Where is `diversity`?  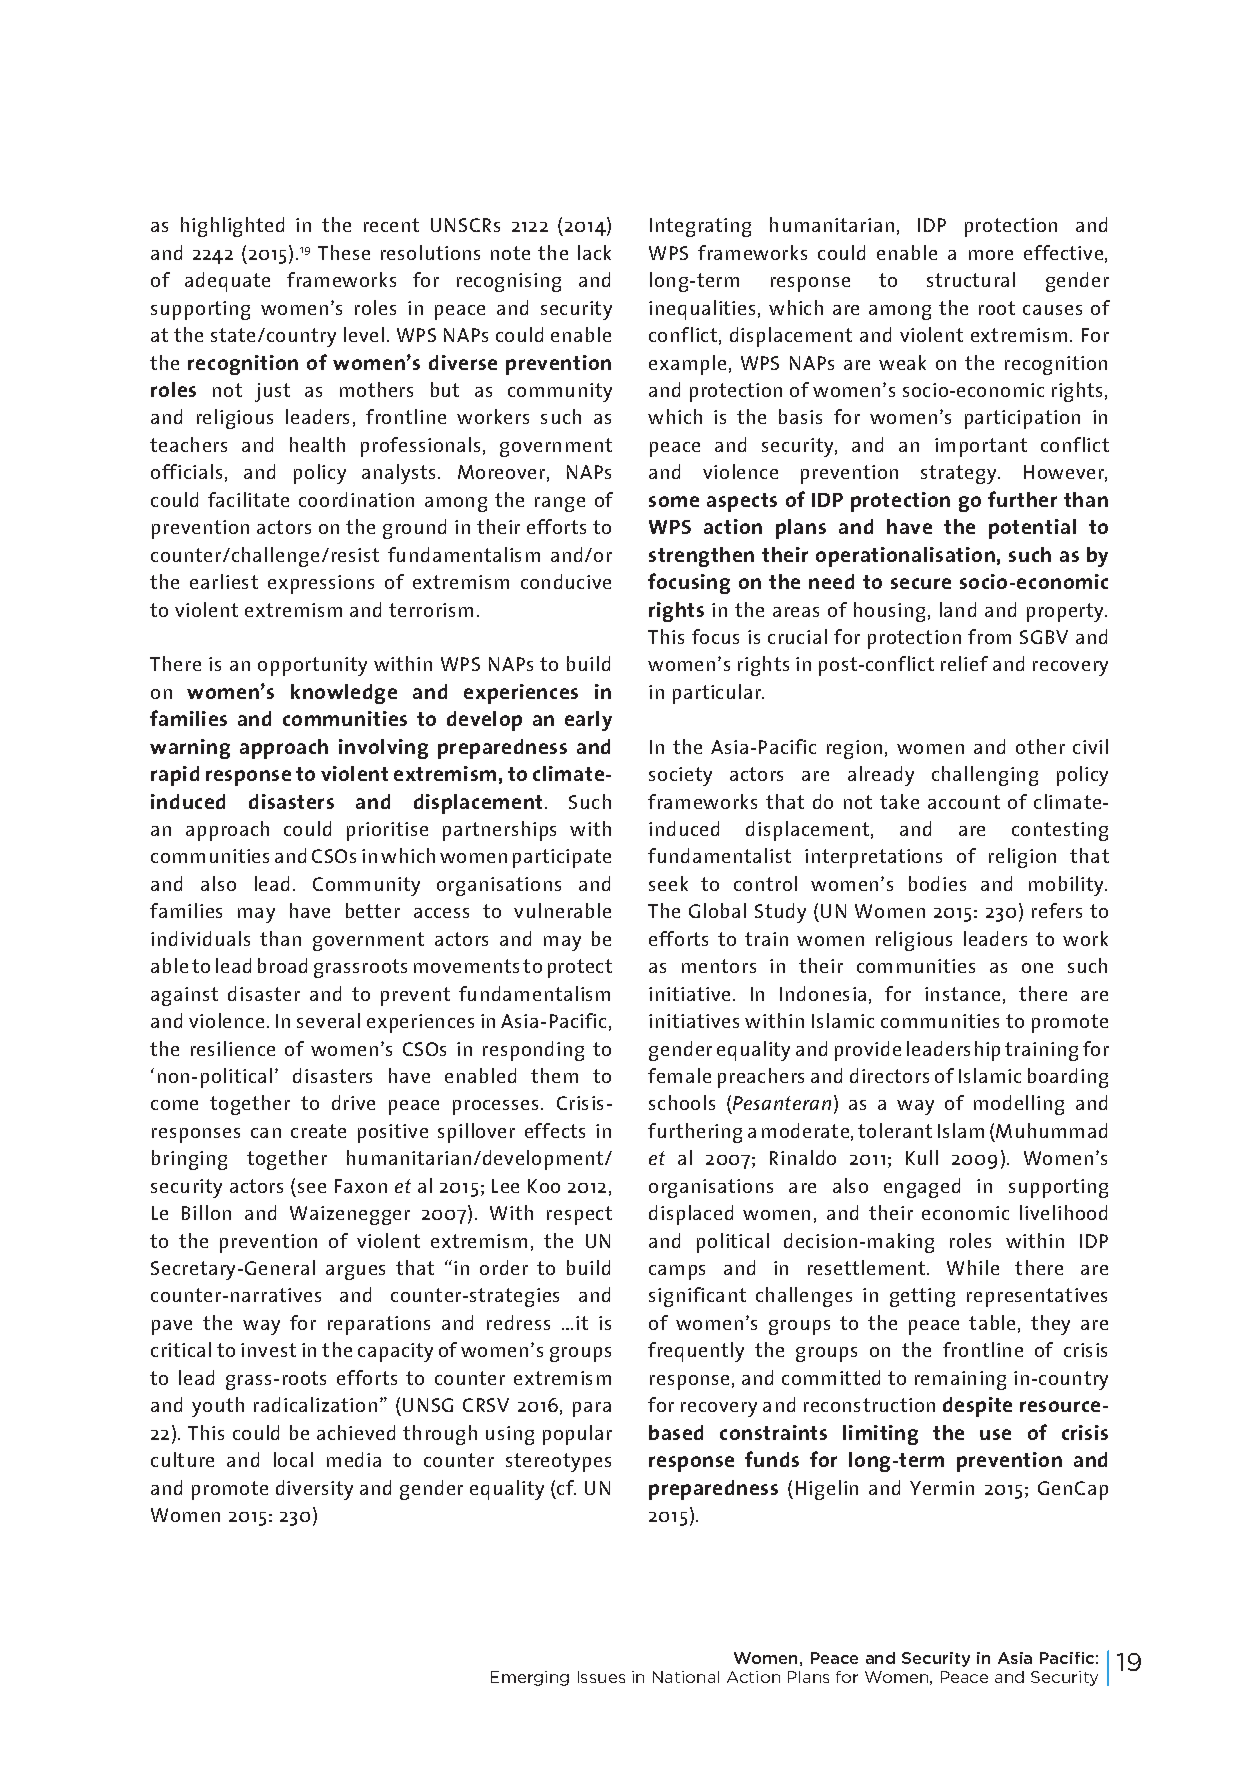
diversity is located at coordinates (314, 1490).
